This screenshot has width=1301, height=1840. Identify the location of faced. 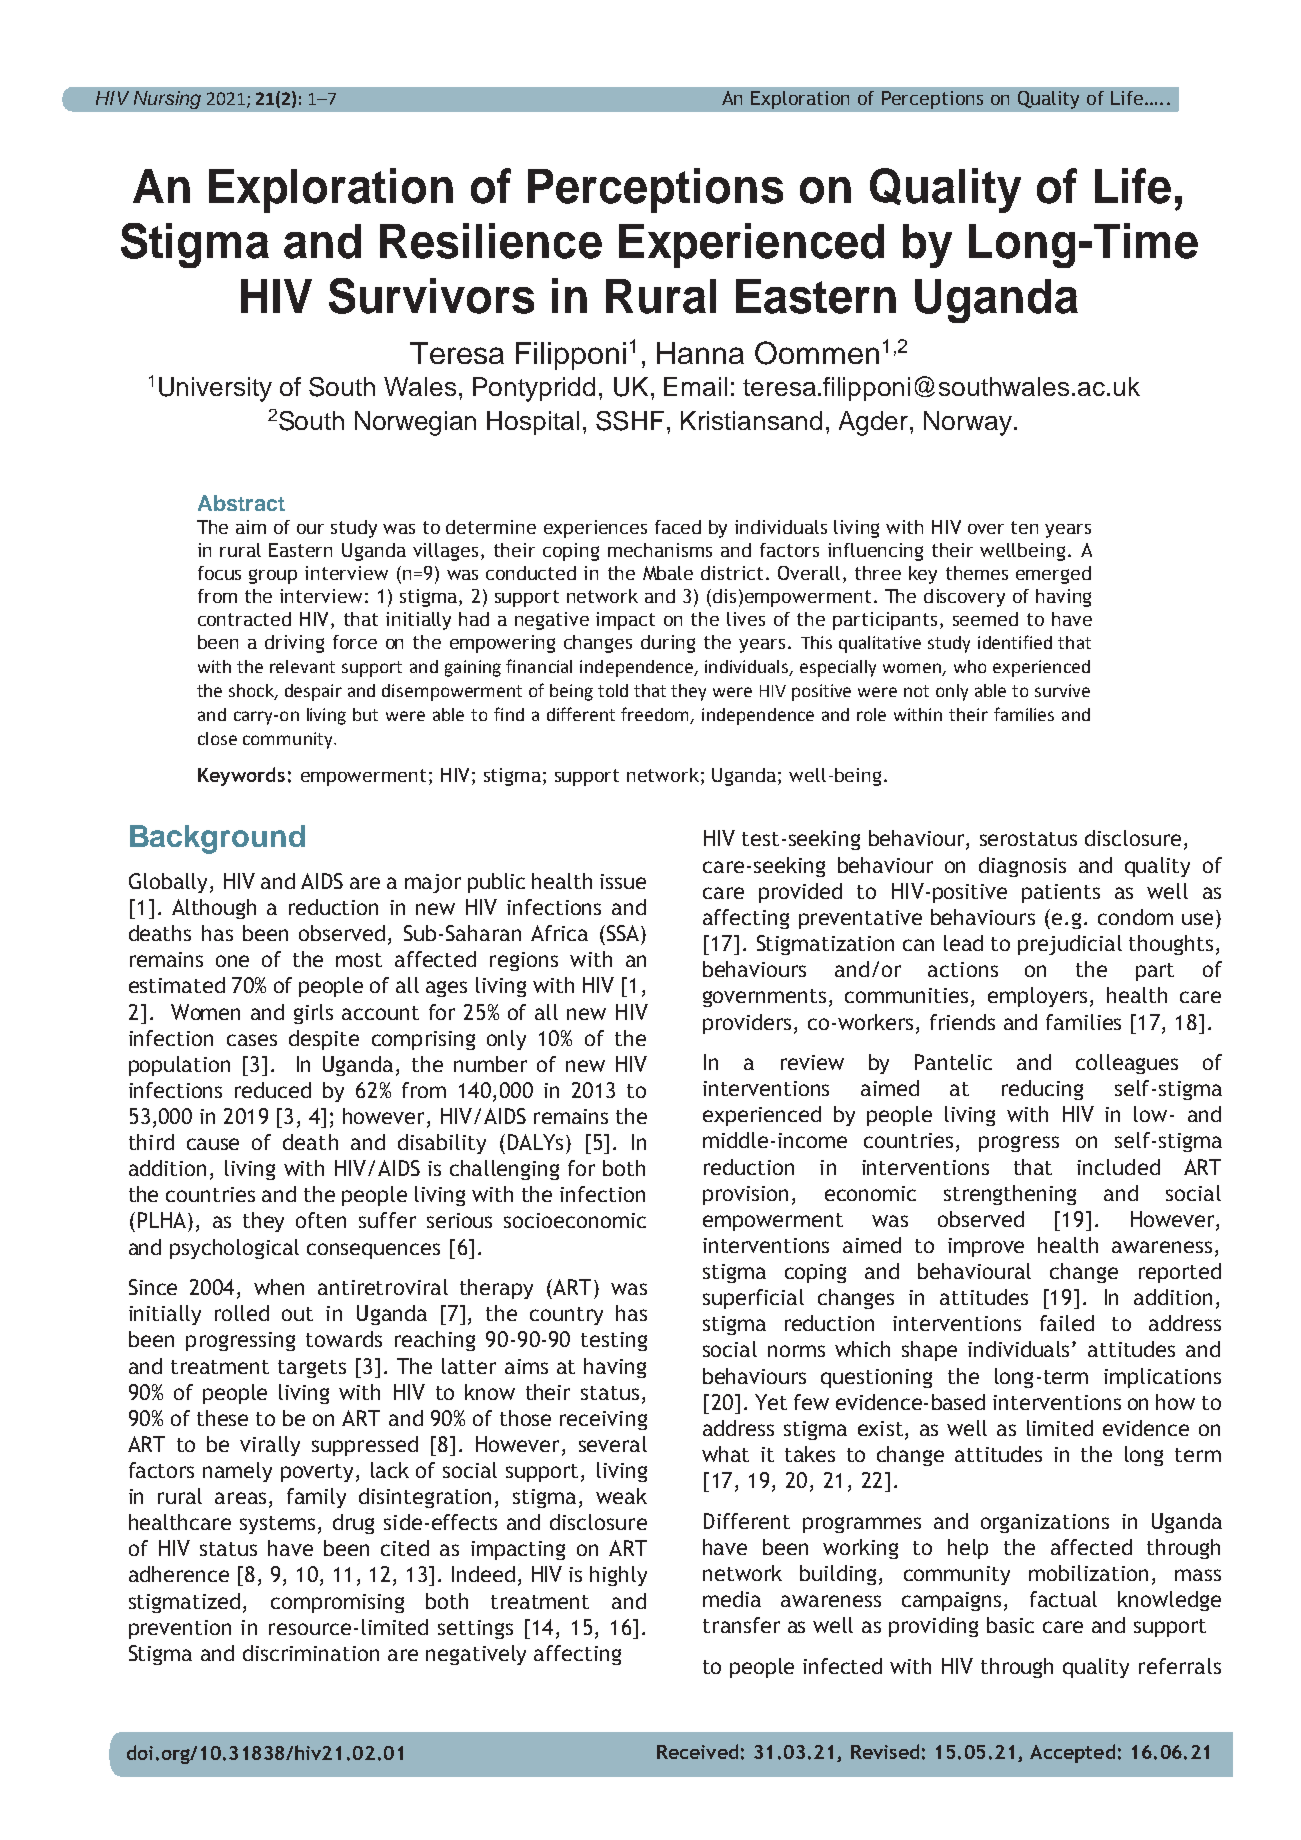
(678, 527).
